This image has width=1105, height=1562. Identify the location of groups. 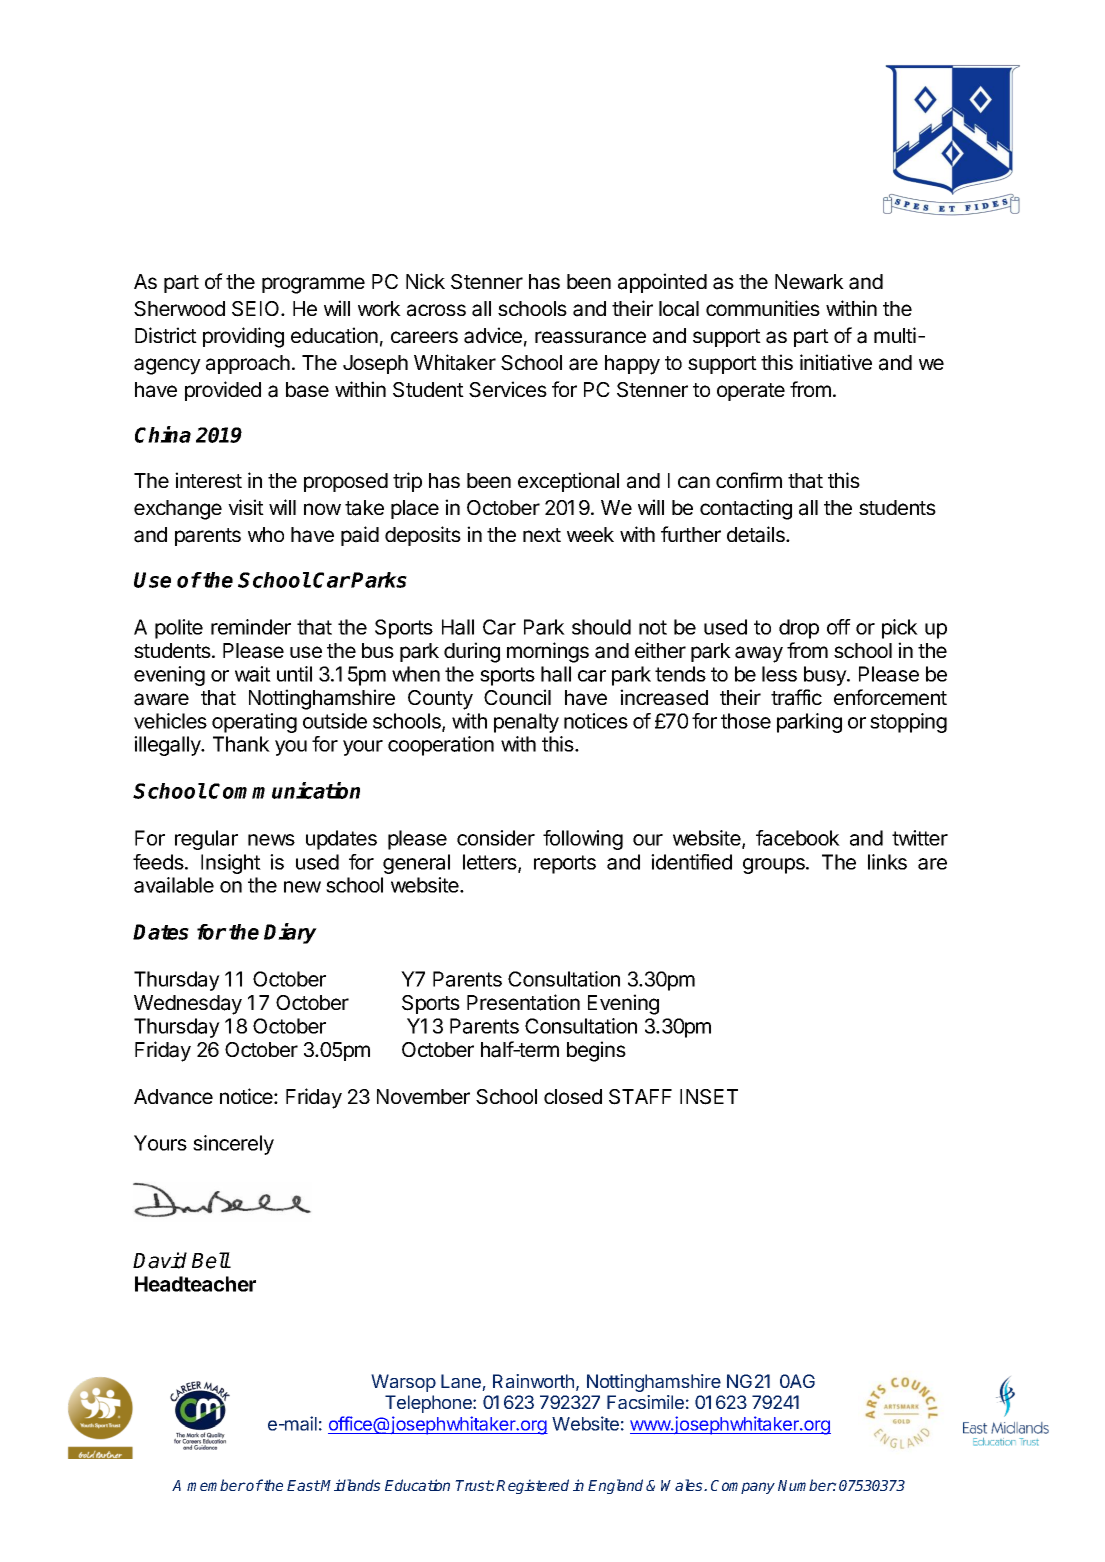
(775, 866).
